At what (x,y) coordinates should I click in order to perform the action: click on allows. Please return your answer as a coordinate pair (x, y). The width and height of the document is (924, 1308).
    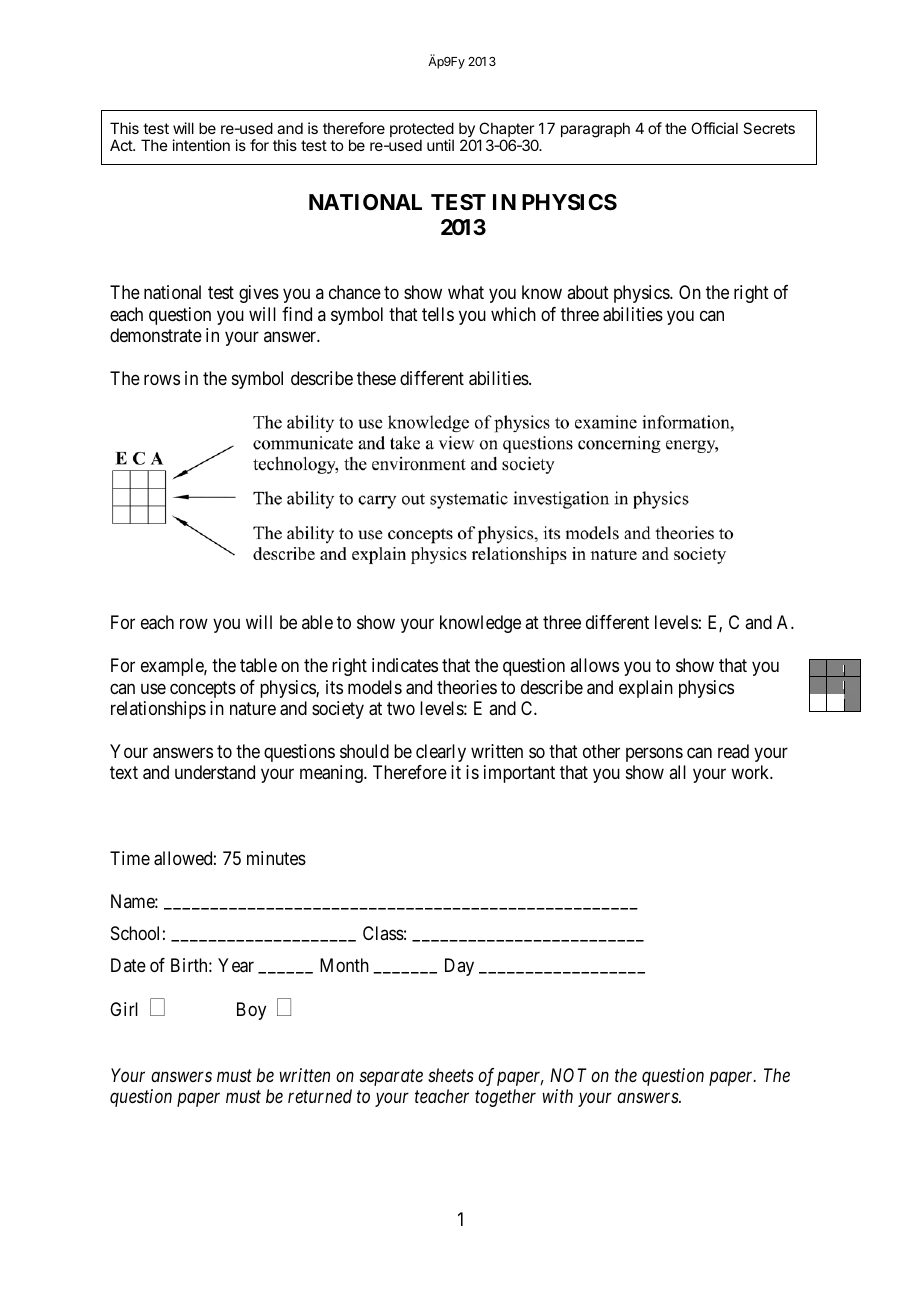
    Looking at the image, I should click on (594, 665).
